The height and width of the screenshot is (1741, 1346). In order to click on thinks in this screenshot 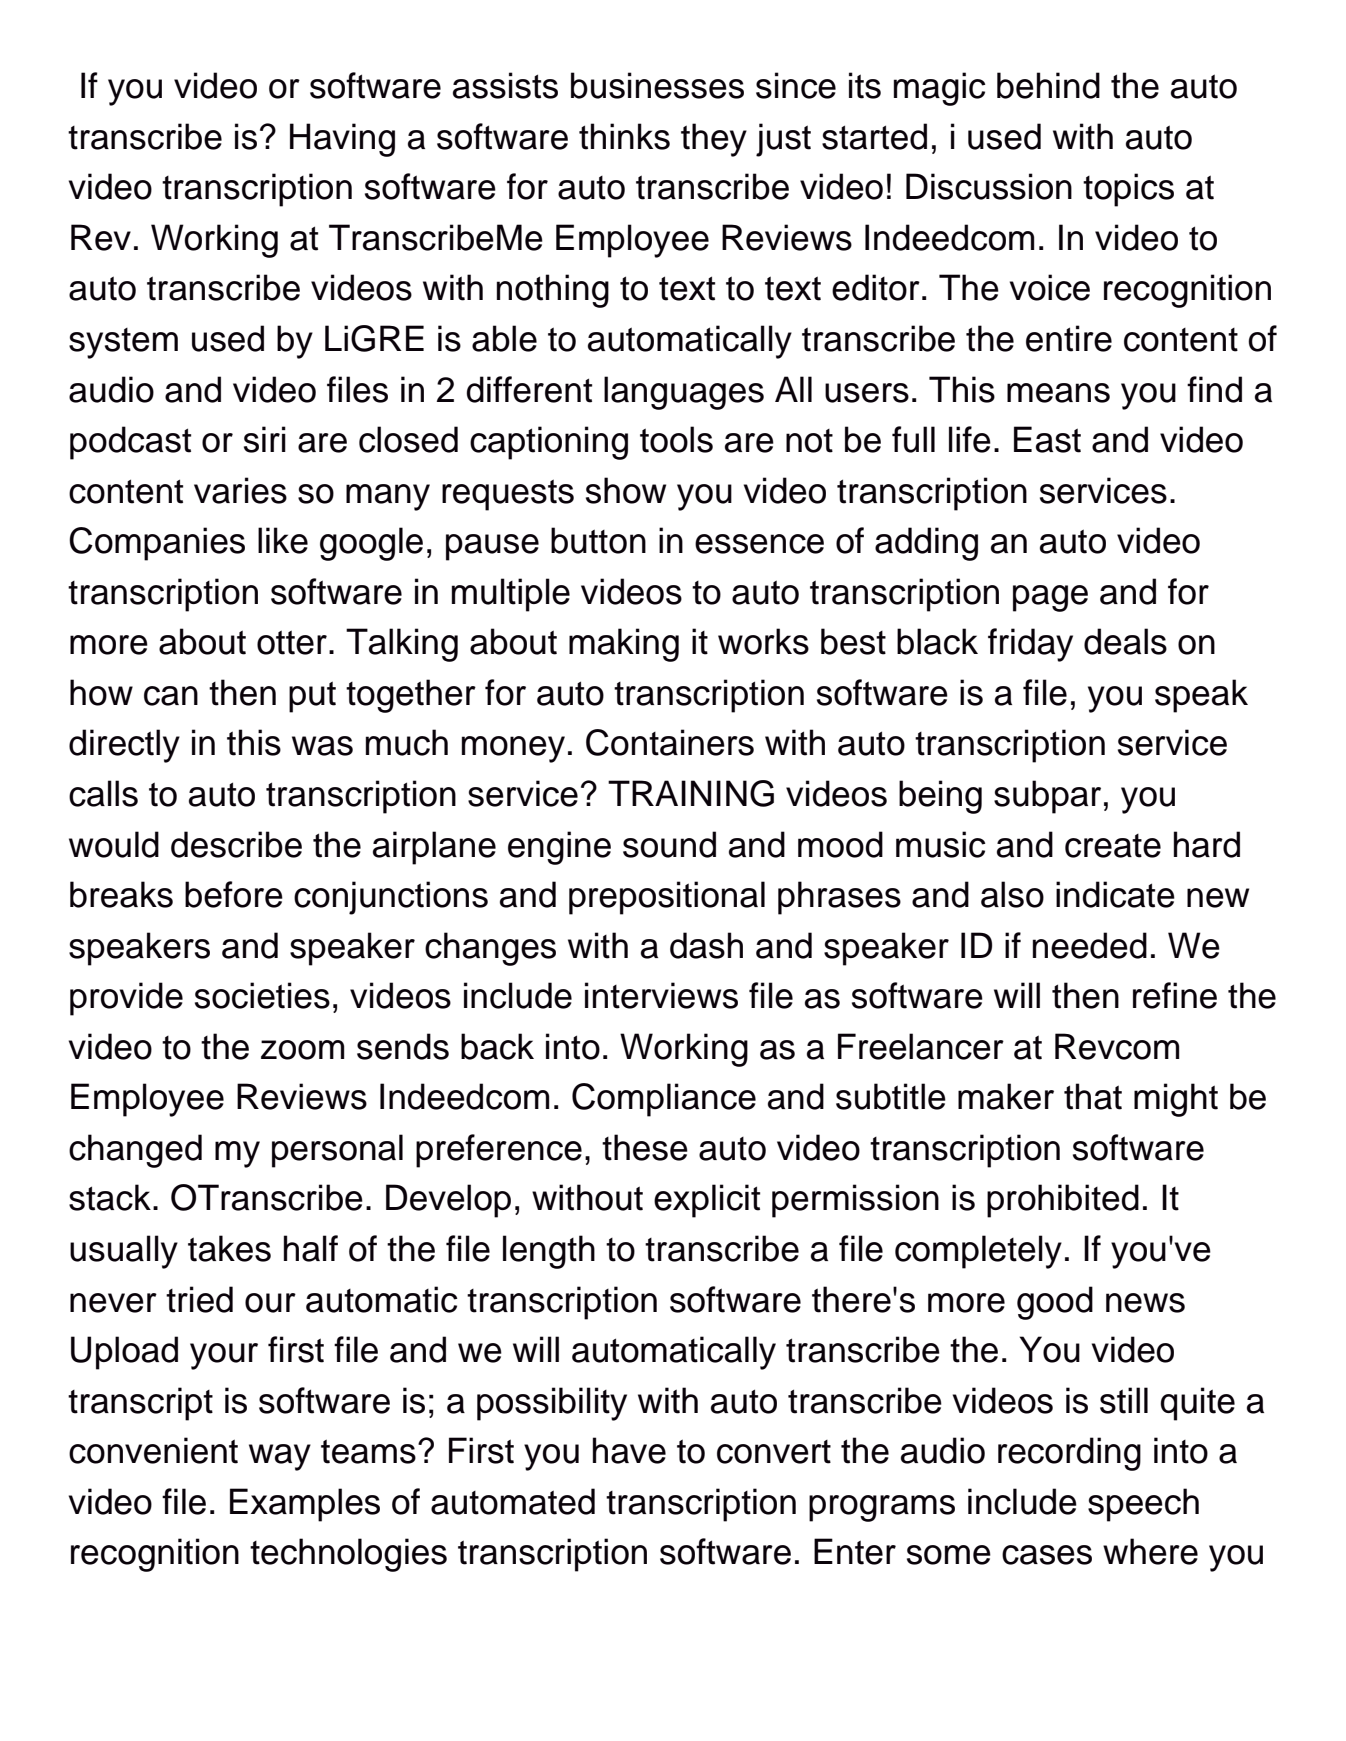, I will do `click(624, 136)`.
